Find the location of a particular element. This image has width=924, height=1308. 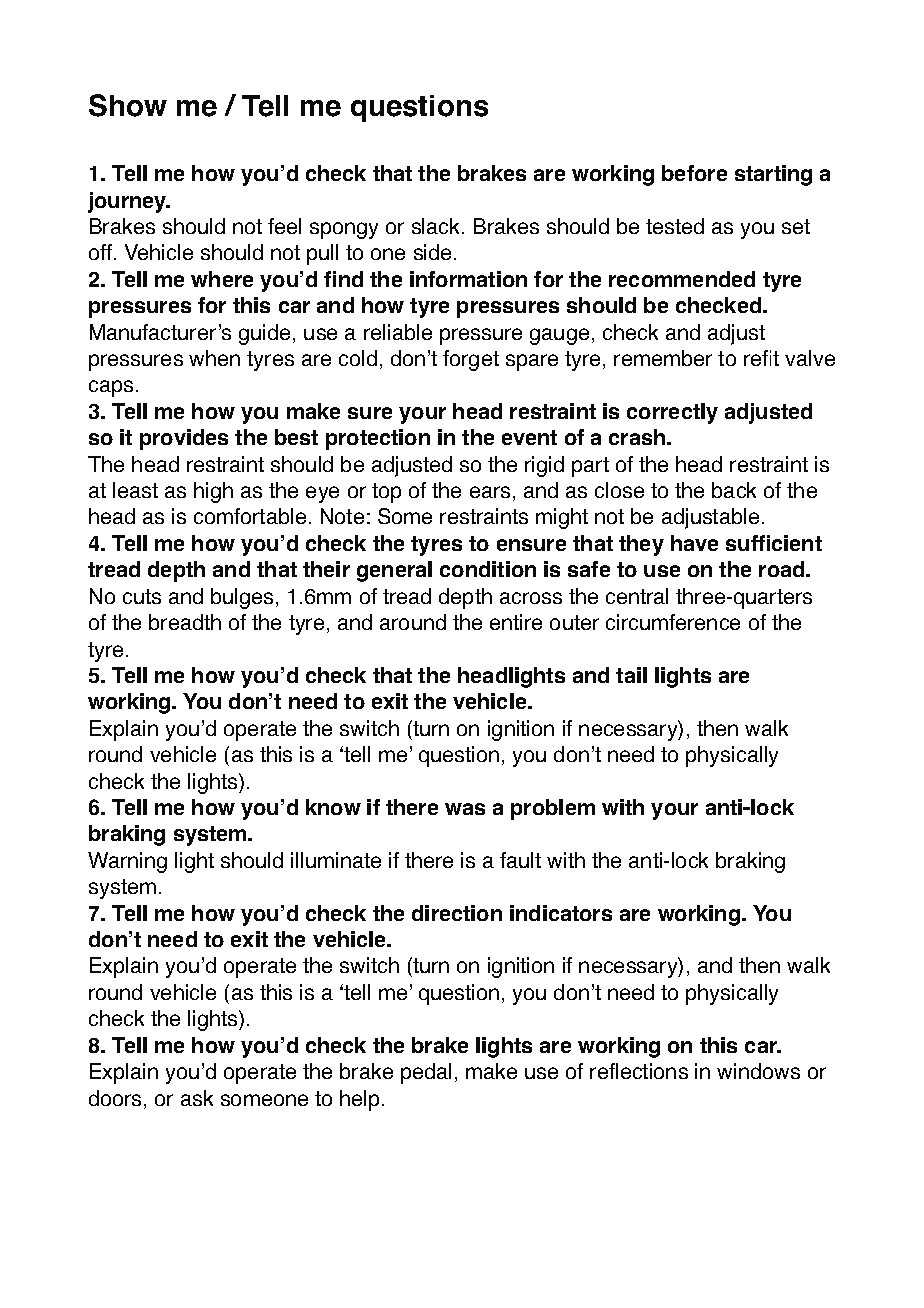

ask is located at coordinates (197, 1098).
